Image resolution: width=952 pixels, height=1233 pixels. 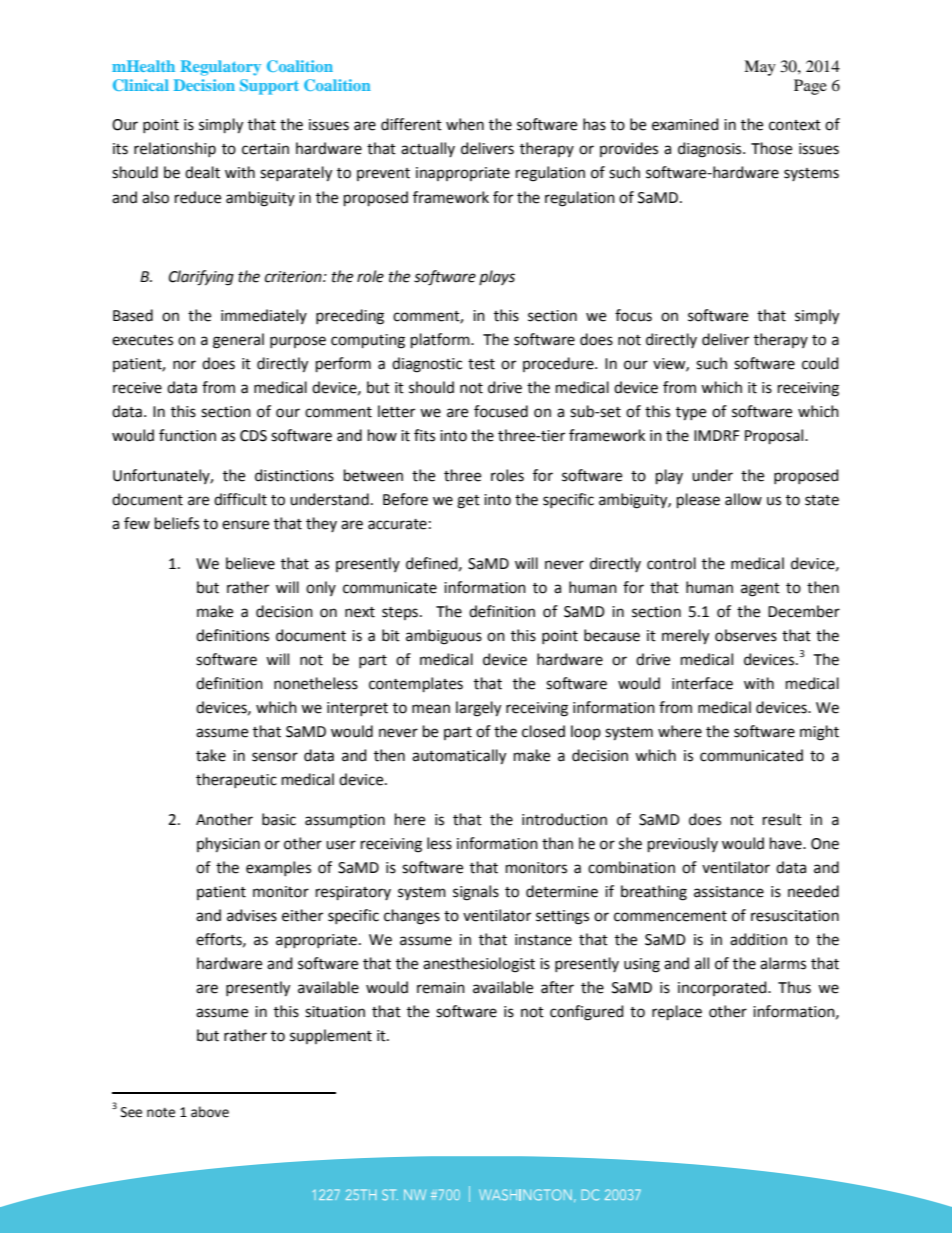 I want to click on function, so click(x=187, y=435).
